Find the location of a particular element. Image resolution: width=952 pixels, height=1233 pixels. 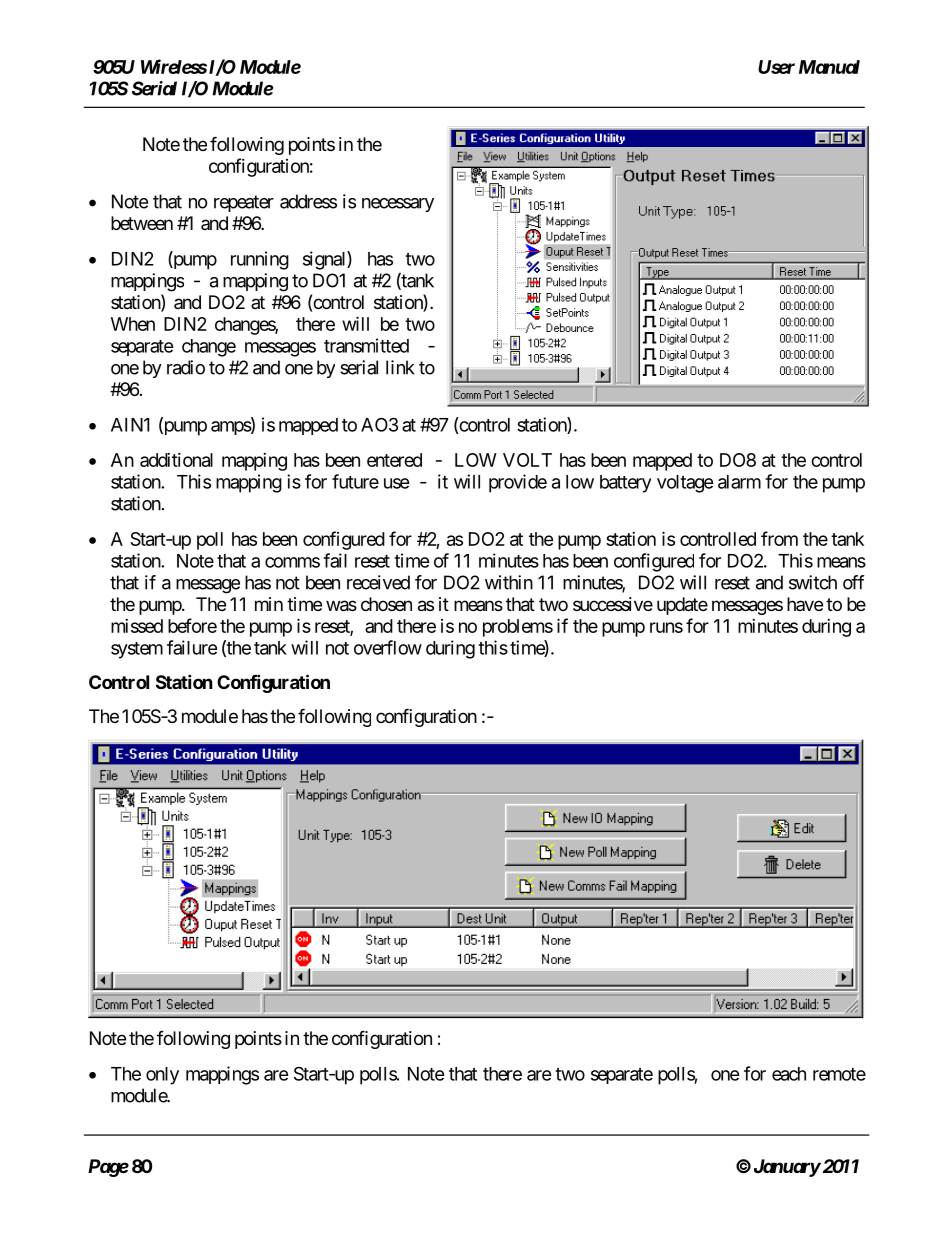

only is located at coordinates (162, 1076).
